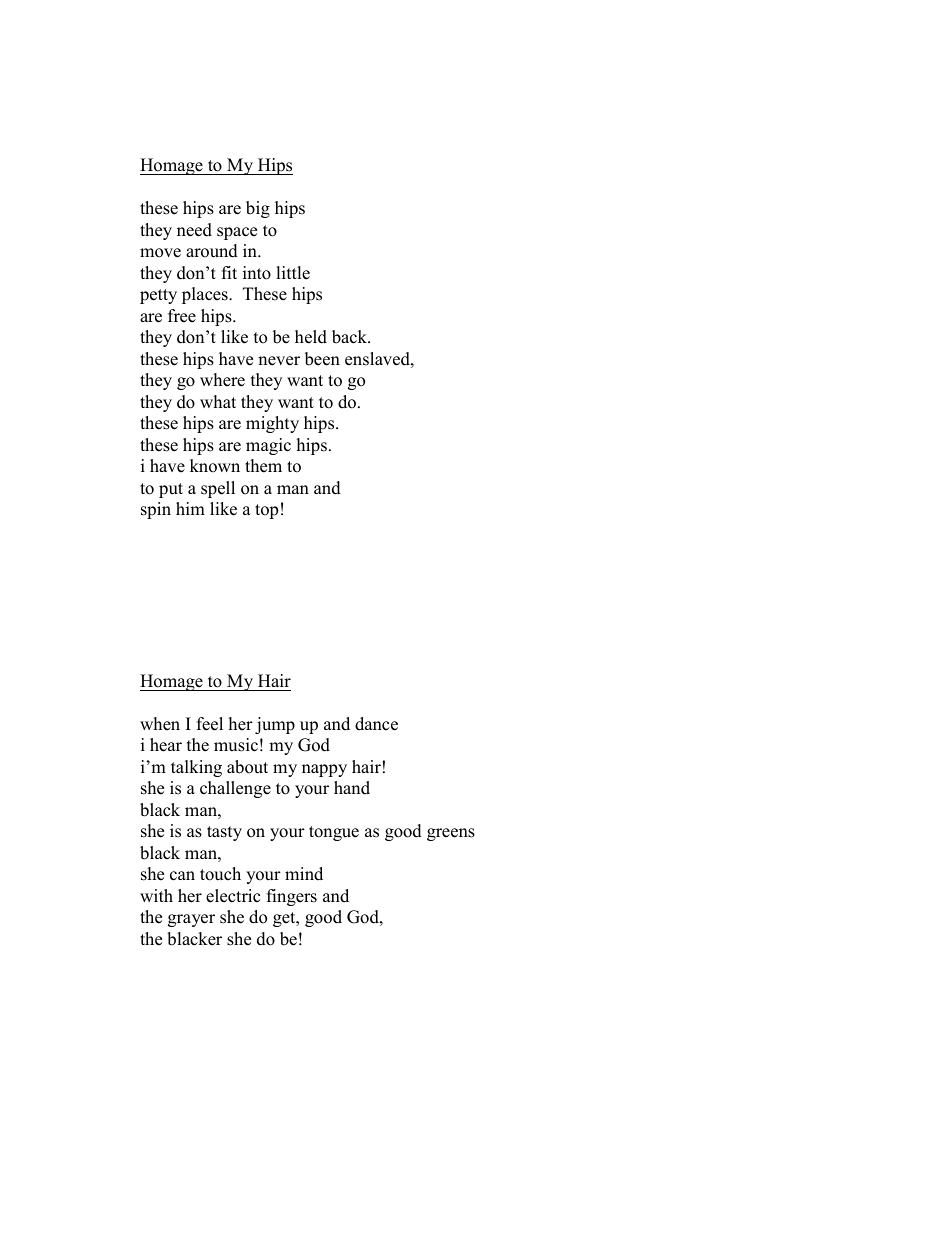 This page has height=1233, width=952. I want to click on been, so click(322, 359).
